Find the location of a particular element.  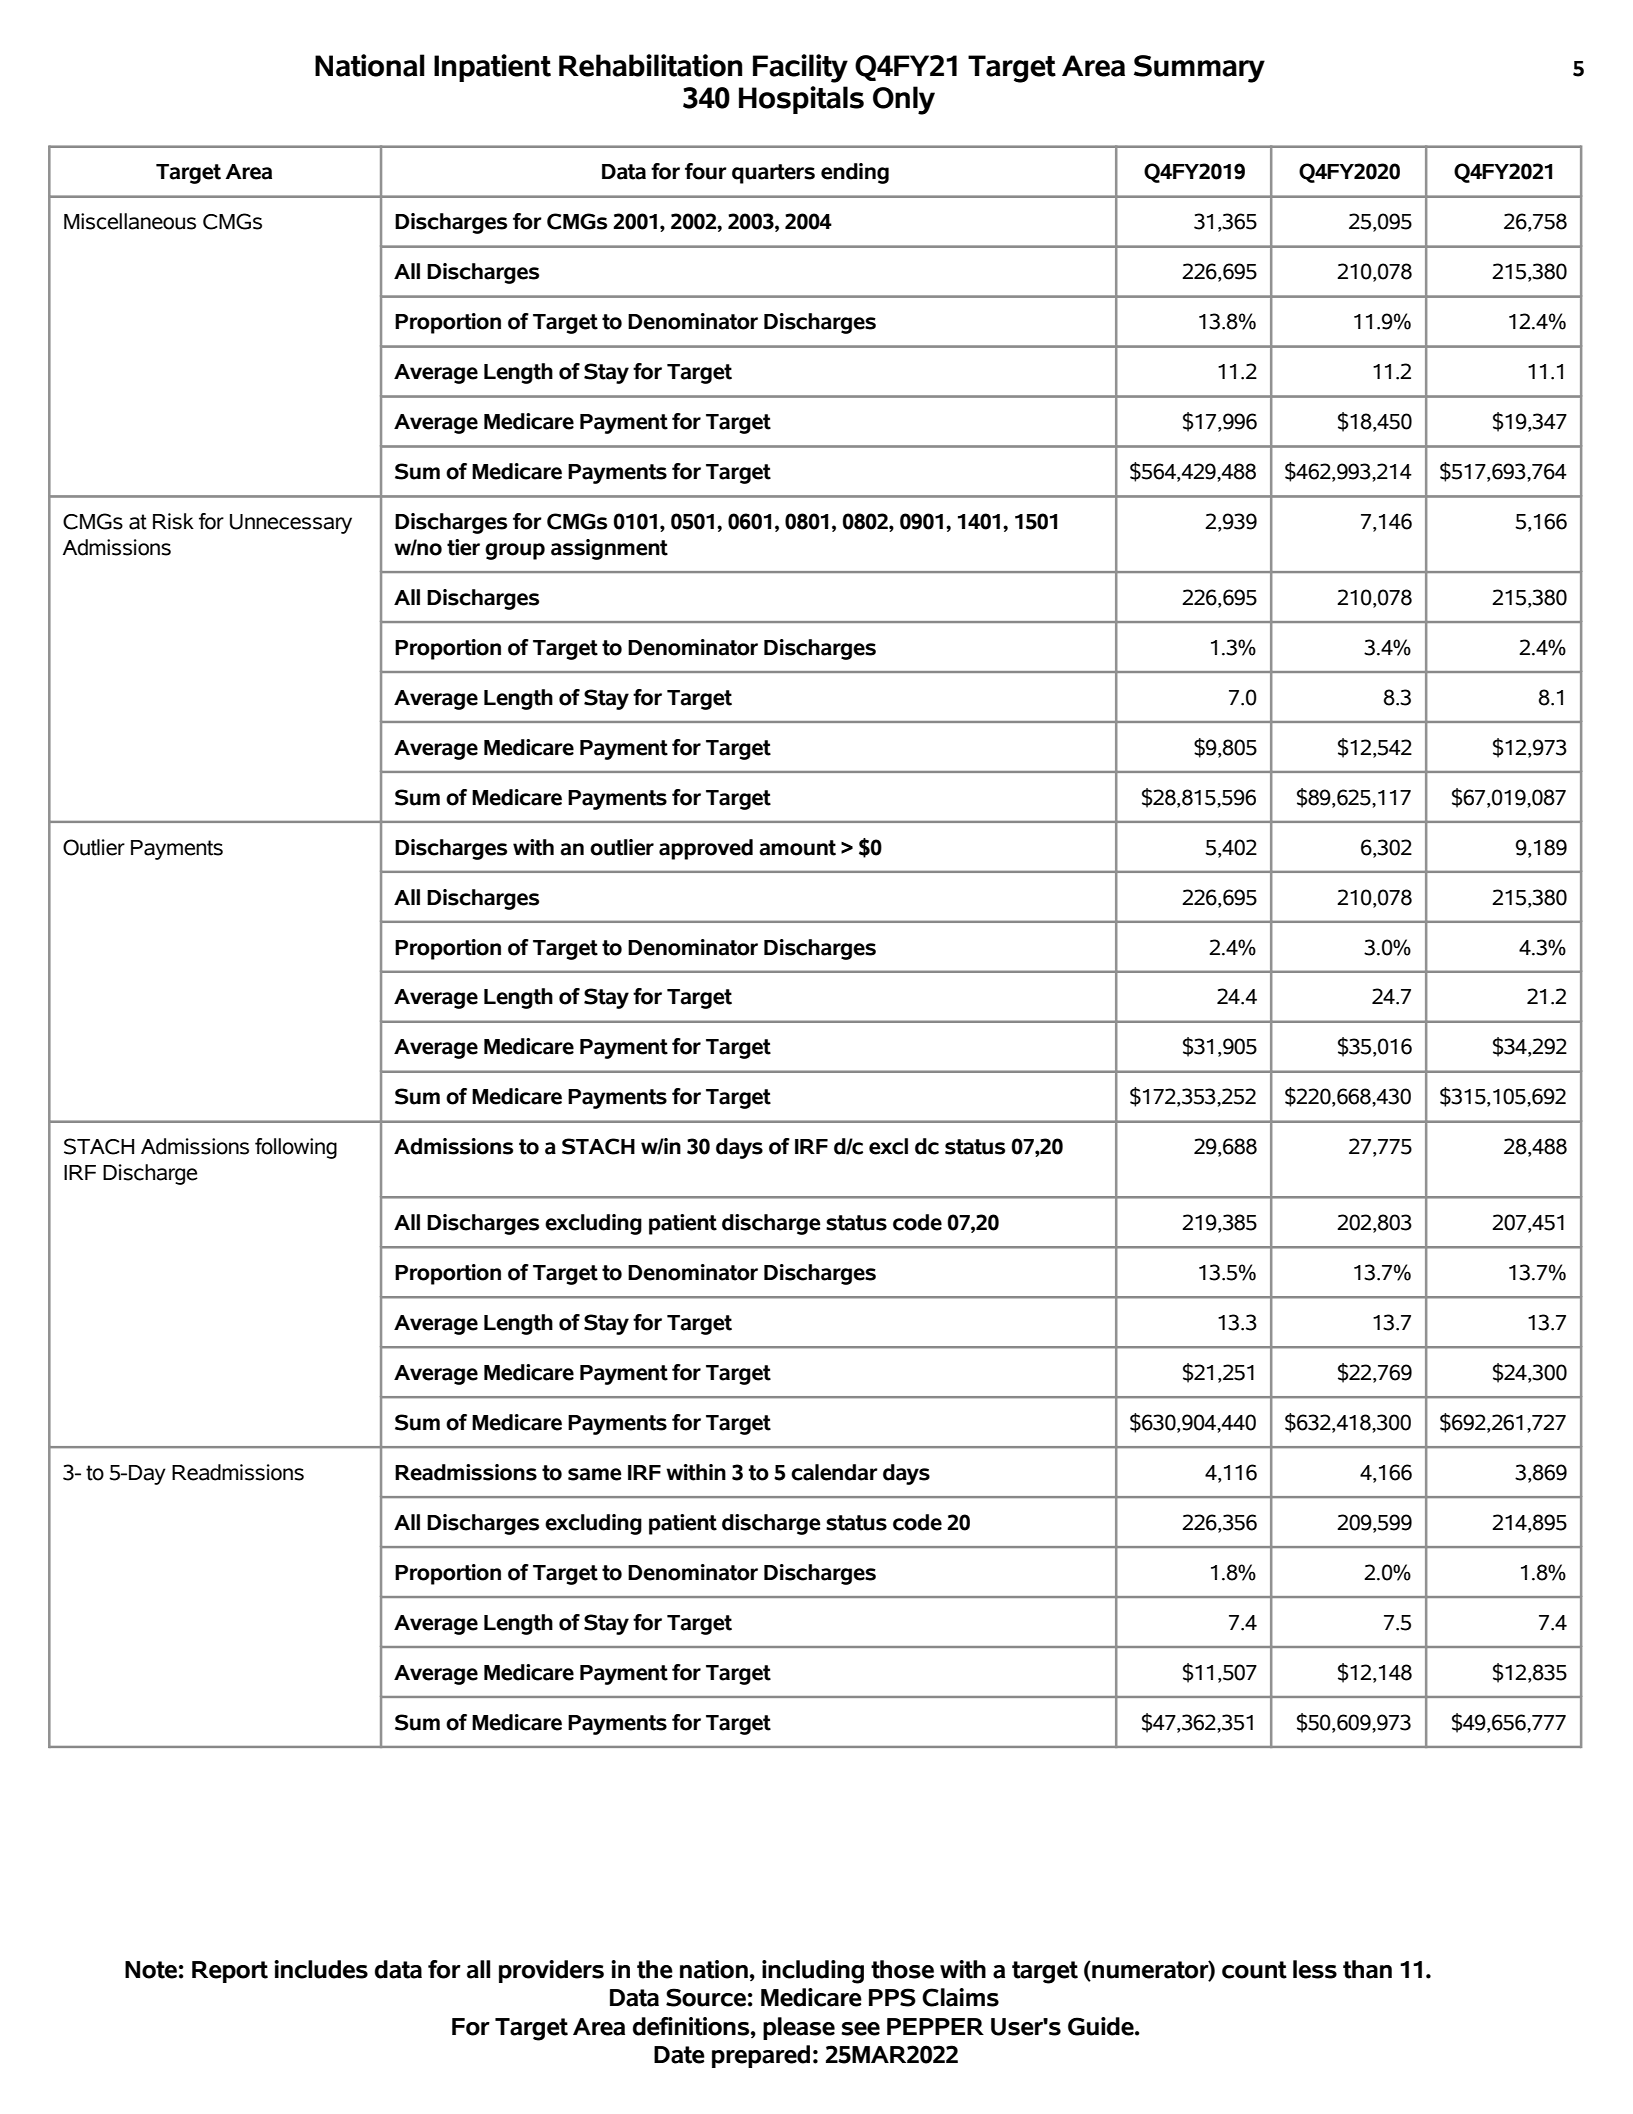

following is located at coordinates (296, 1148).
